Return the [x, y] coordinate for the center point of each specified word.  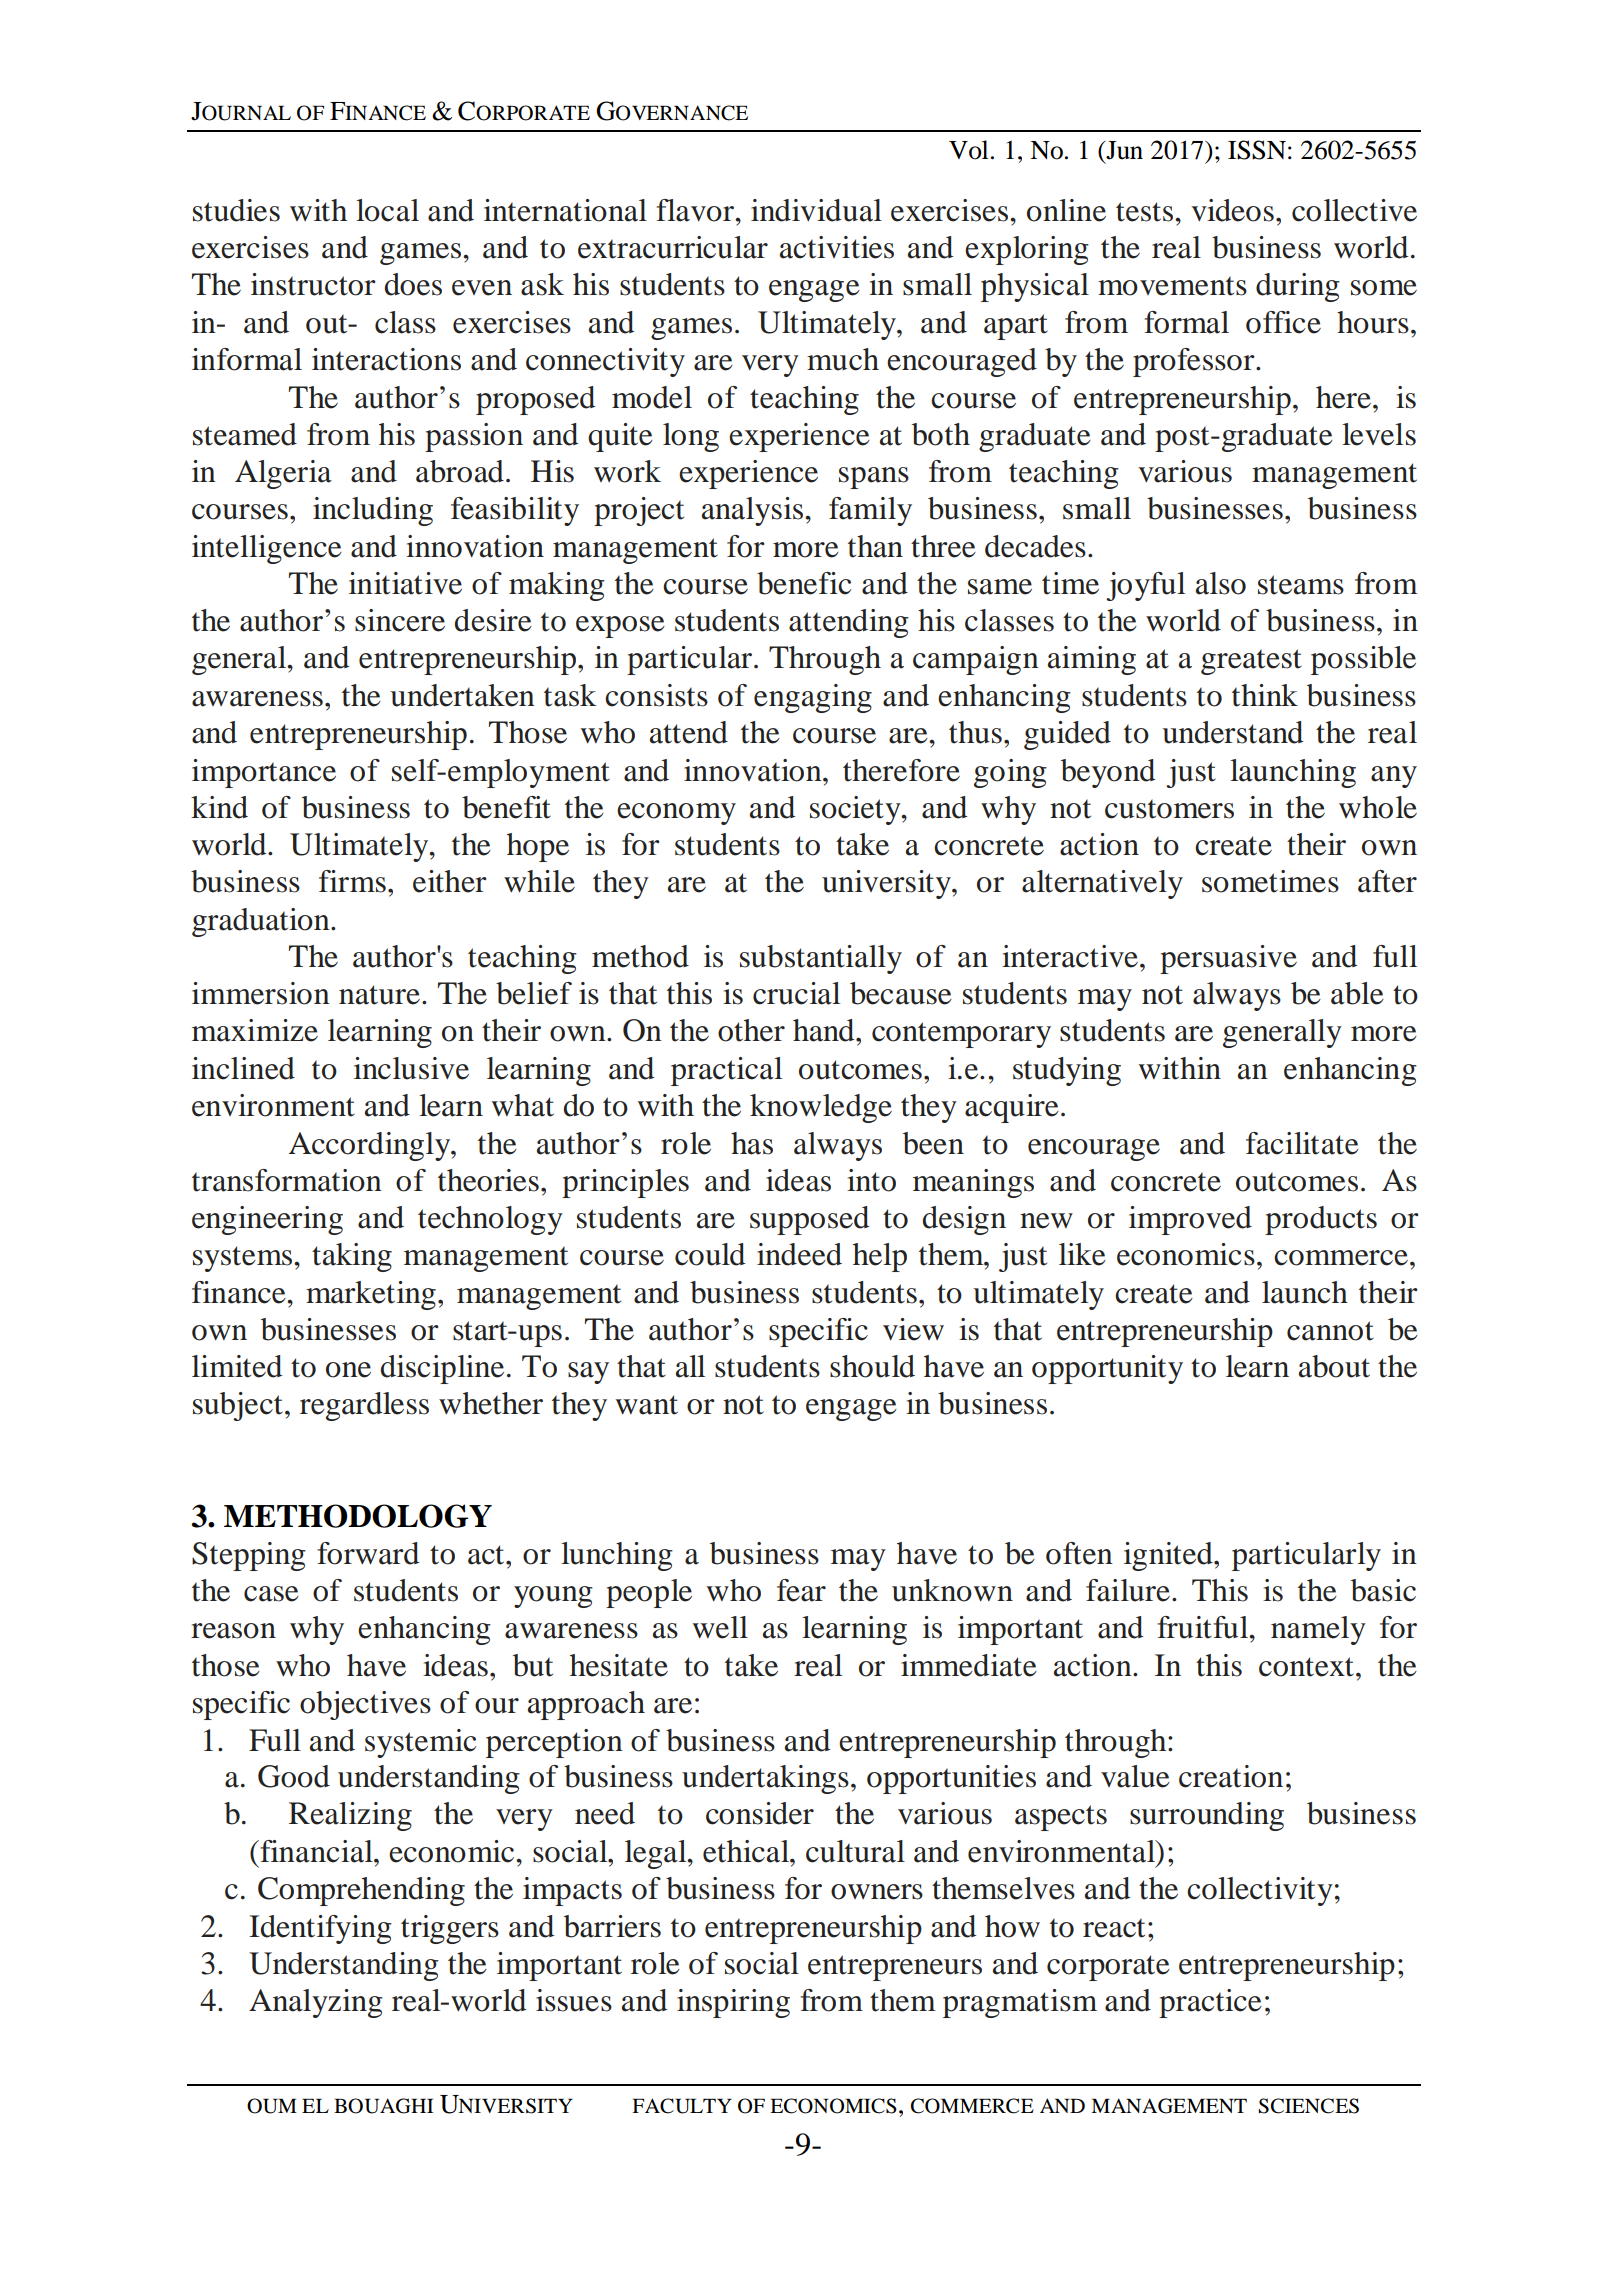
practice [1210, 2003]
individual [816, 210]
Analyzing [316, 2003]
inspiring [733, 2003]
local [387, 210]
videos [1232, 210]
